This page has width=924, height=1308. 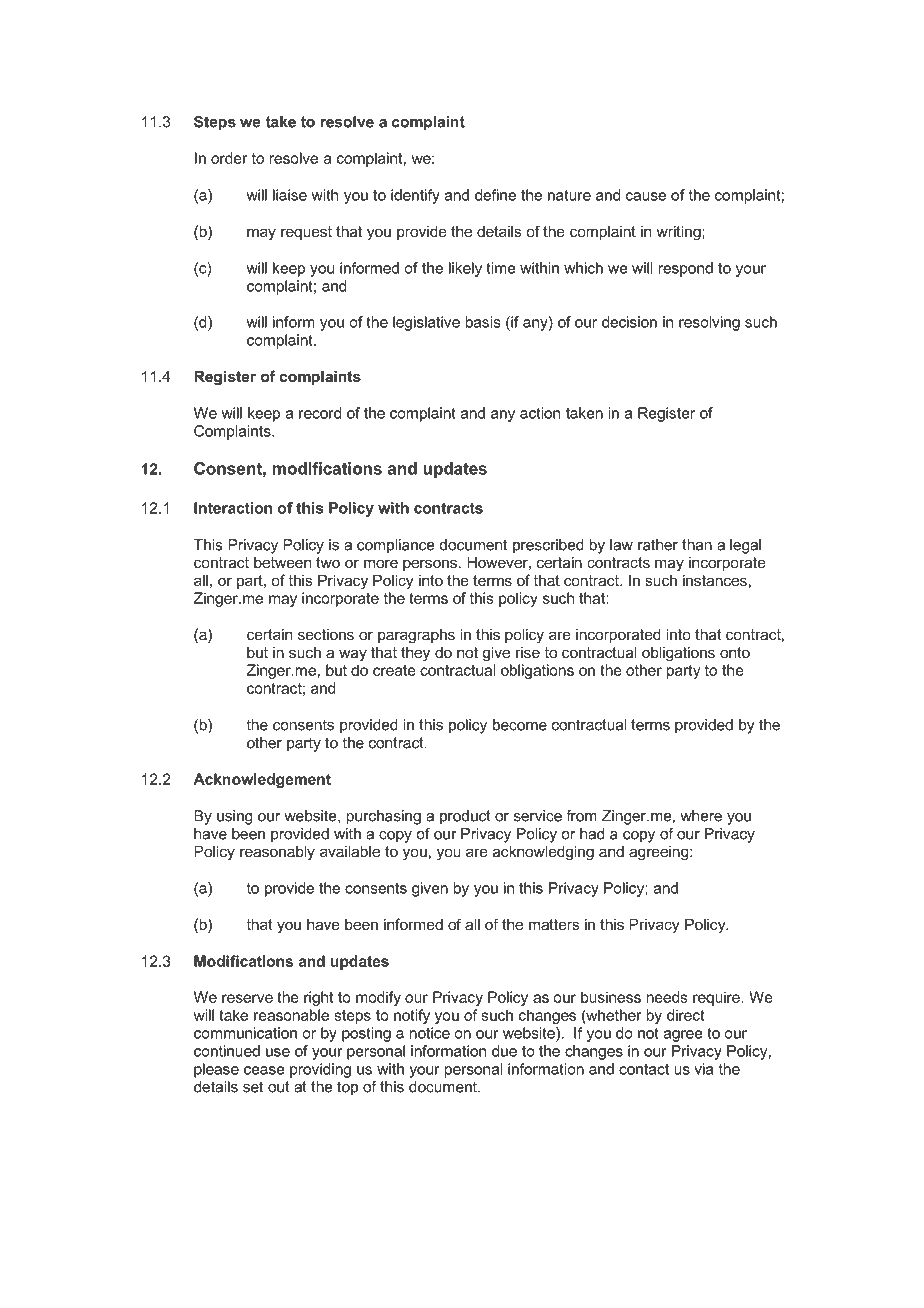 I want to click on liaise, so click(x=290, y=195).
